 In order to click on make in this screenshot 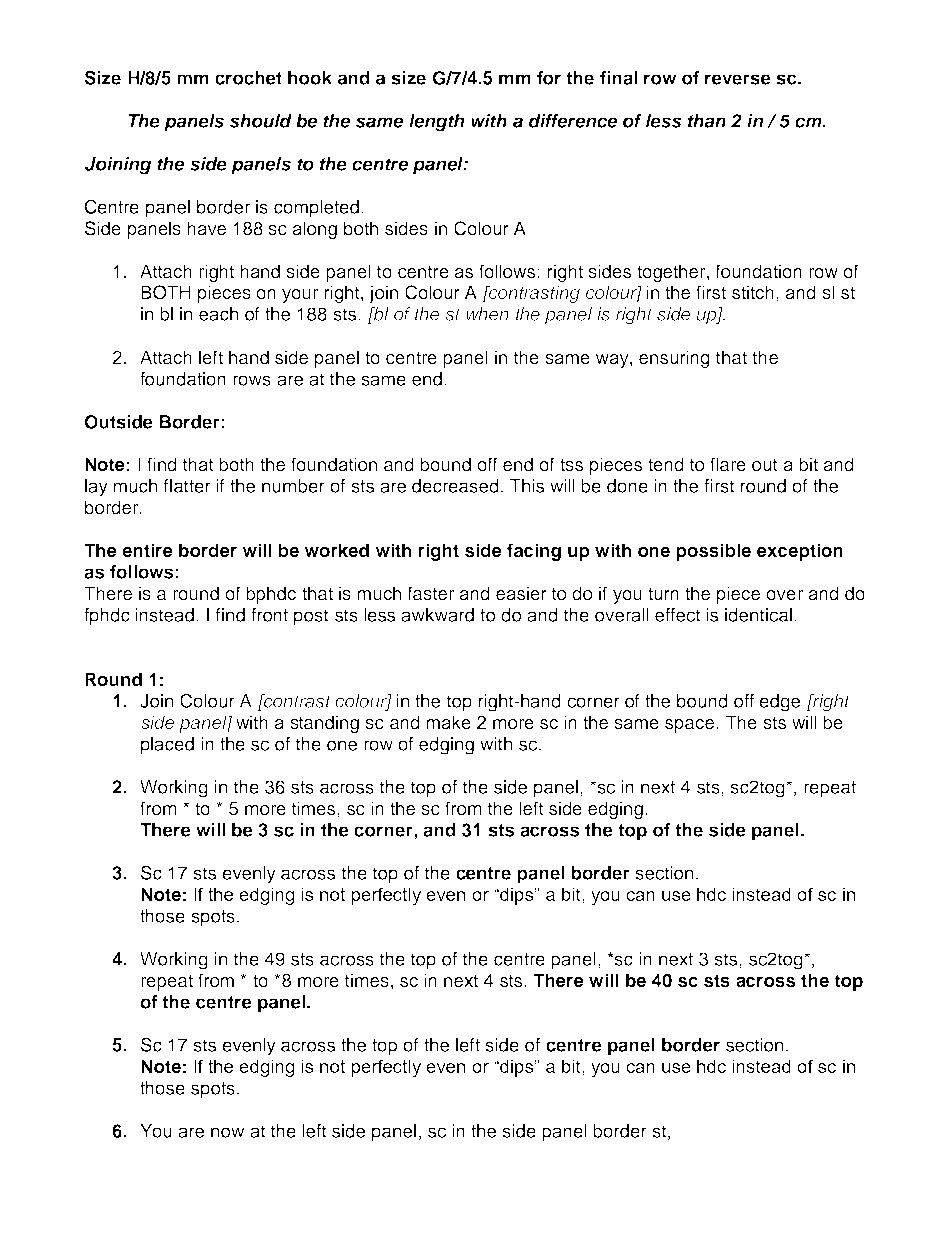, I will do `click(448, 722)`.
